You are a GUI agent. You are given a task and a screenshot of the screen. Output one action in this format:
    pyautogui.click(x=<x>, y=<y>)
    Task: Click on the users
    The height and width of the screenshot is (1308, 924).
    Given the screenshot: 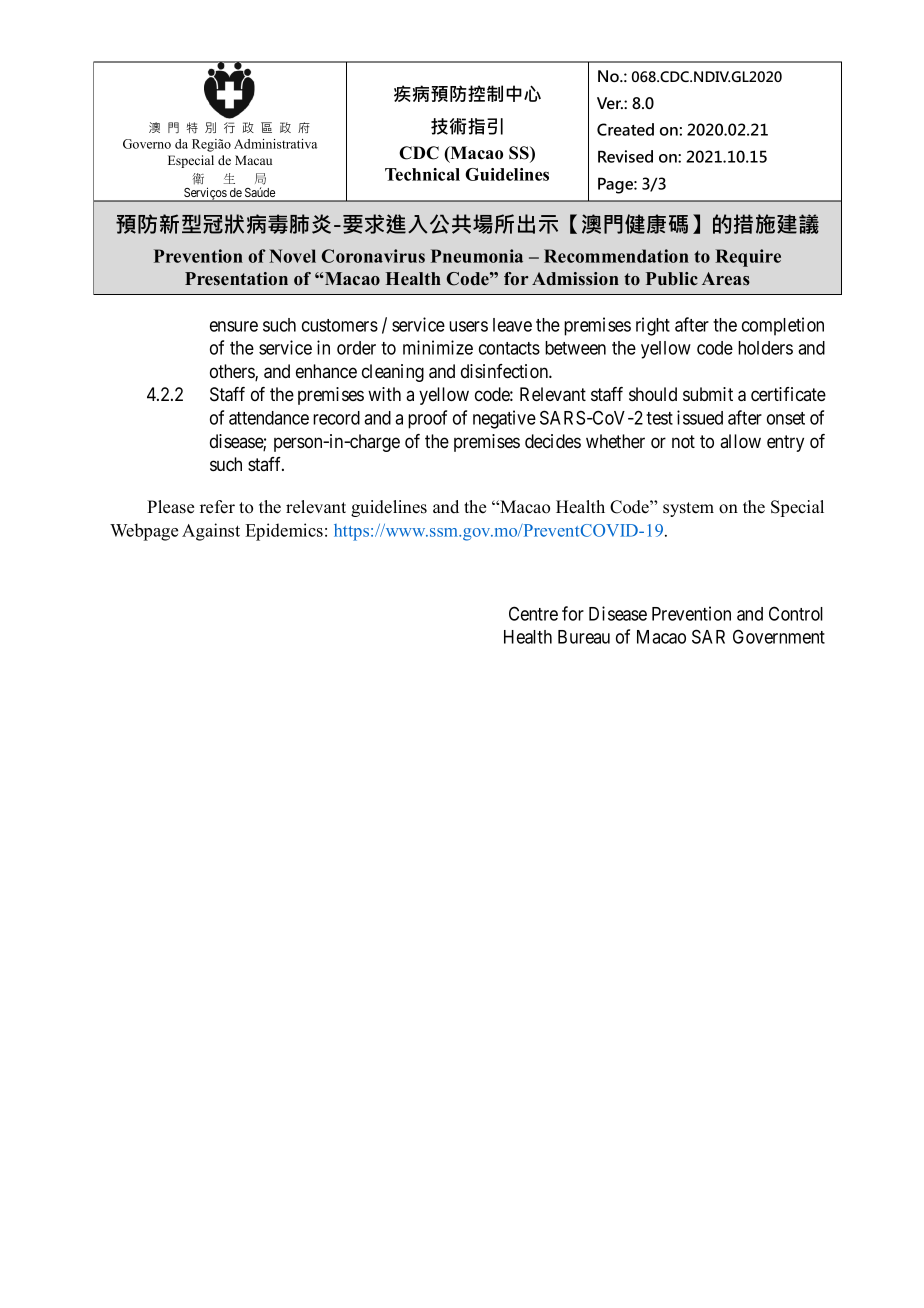 What is the action you would take?
    pyautogui.click(x=468, y=326)
